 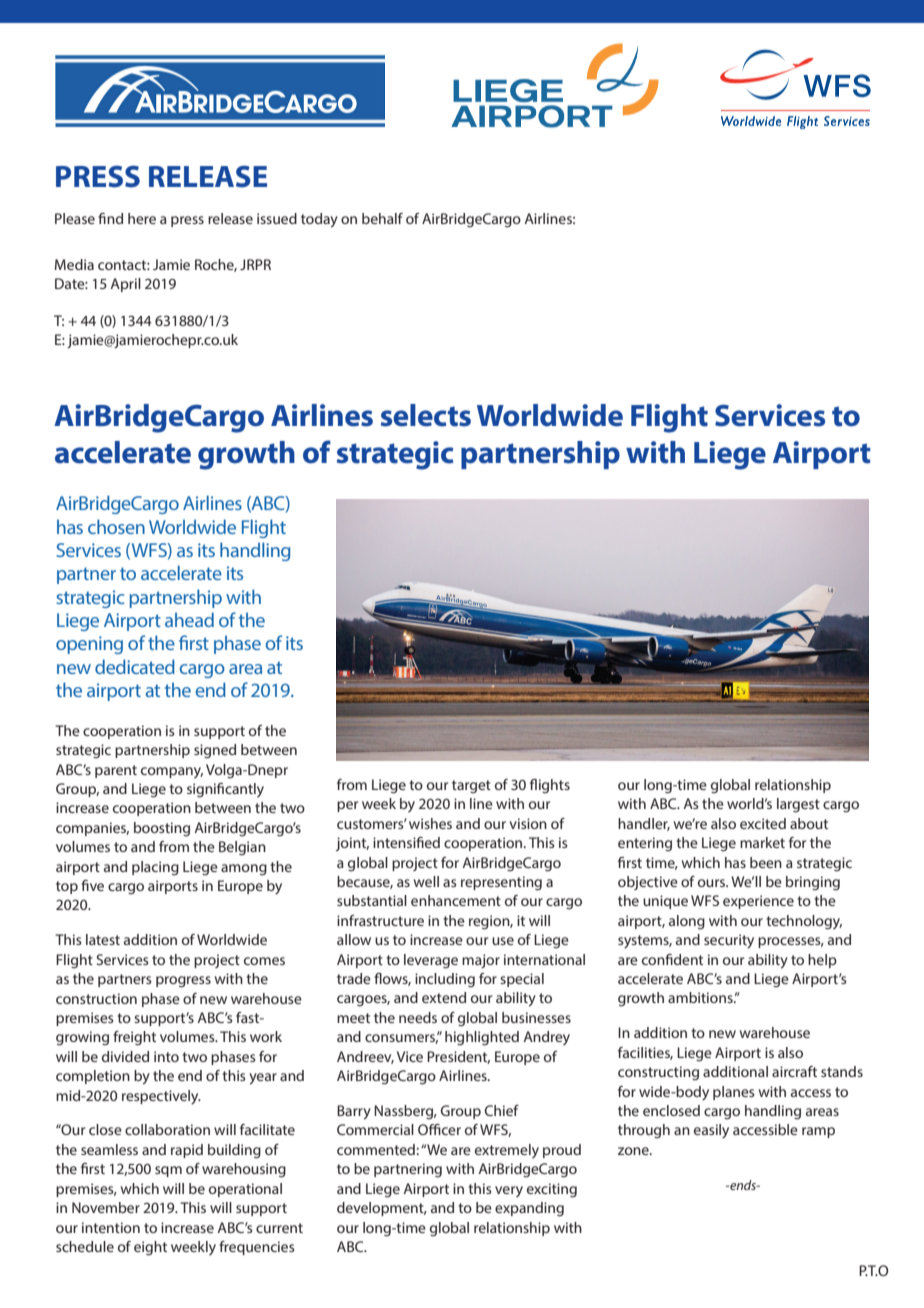 I want to click on enhancement, so click(x=456, y=900).
